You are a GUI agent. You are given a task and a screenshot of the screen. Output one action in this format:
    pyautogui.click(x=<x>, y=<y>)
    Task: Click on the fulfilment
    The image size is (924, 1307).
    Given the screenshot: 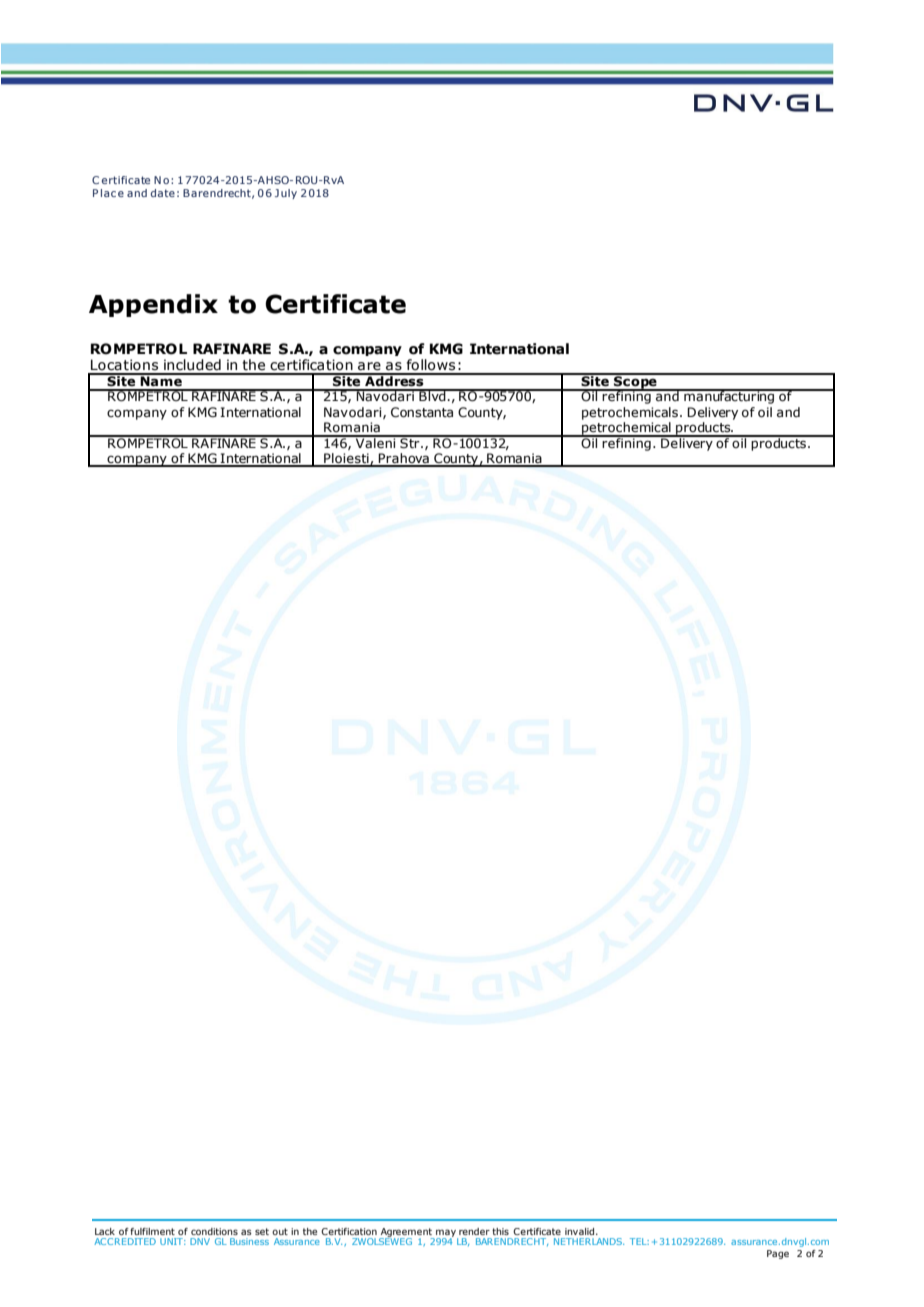 What is the action you would take?
    pyautogui.click(x=152, y=1231)
